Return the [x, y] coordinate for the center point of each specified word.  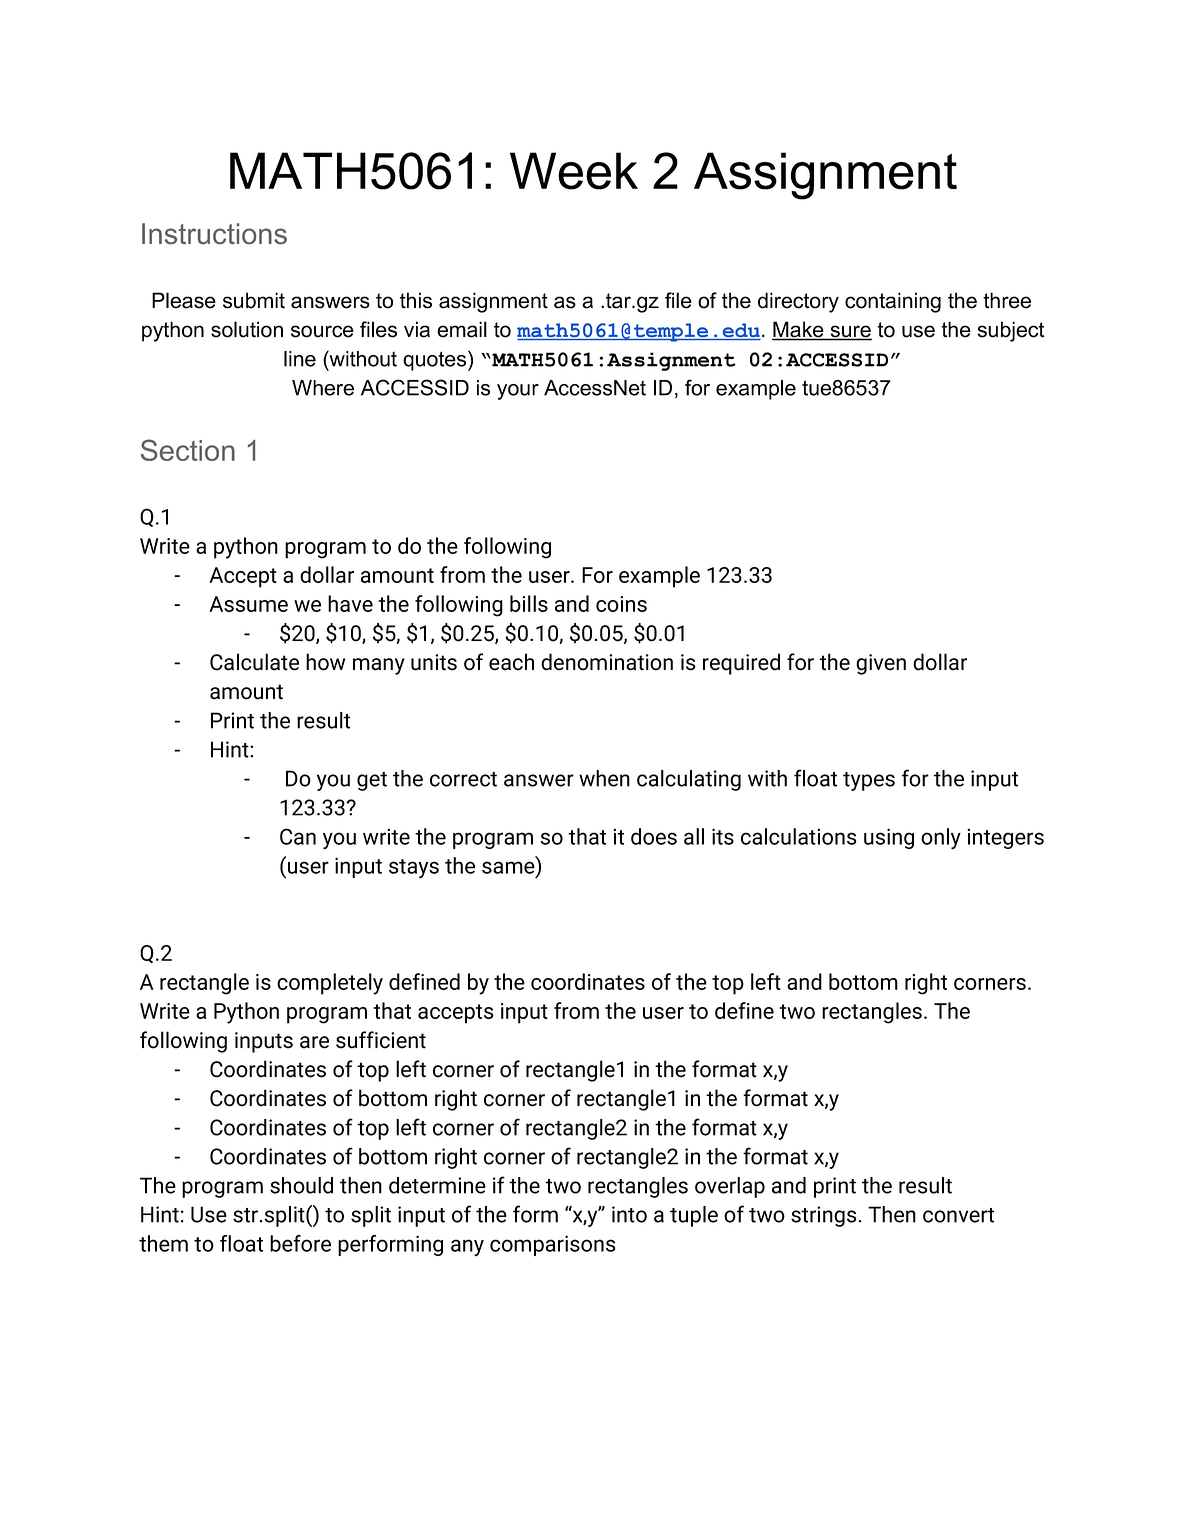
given [881, 664]
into [629, 1214]
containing [893, 302]
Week [574, 171]
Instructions [214, 233]
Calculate [254, 662]
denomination [607, 662]
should [301, 1185]
